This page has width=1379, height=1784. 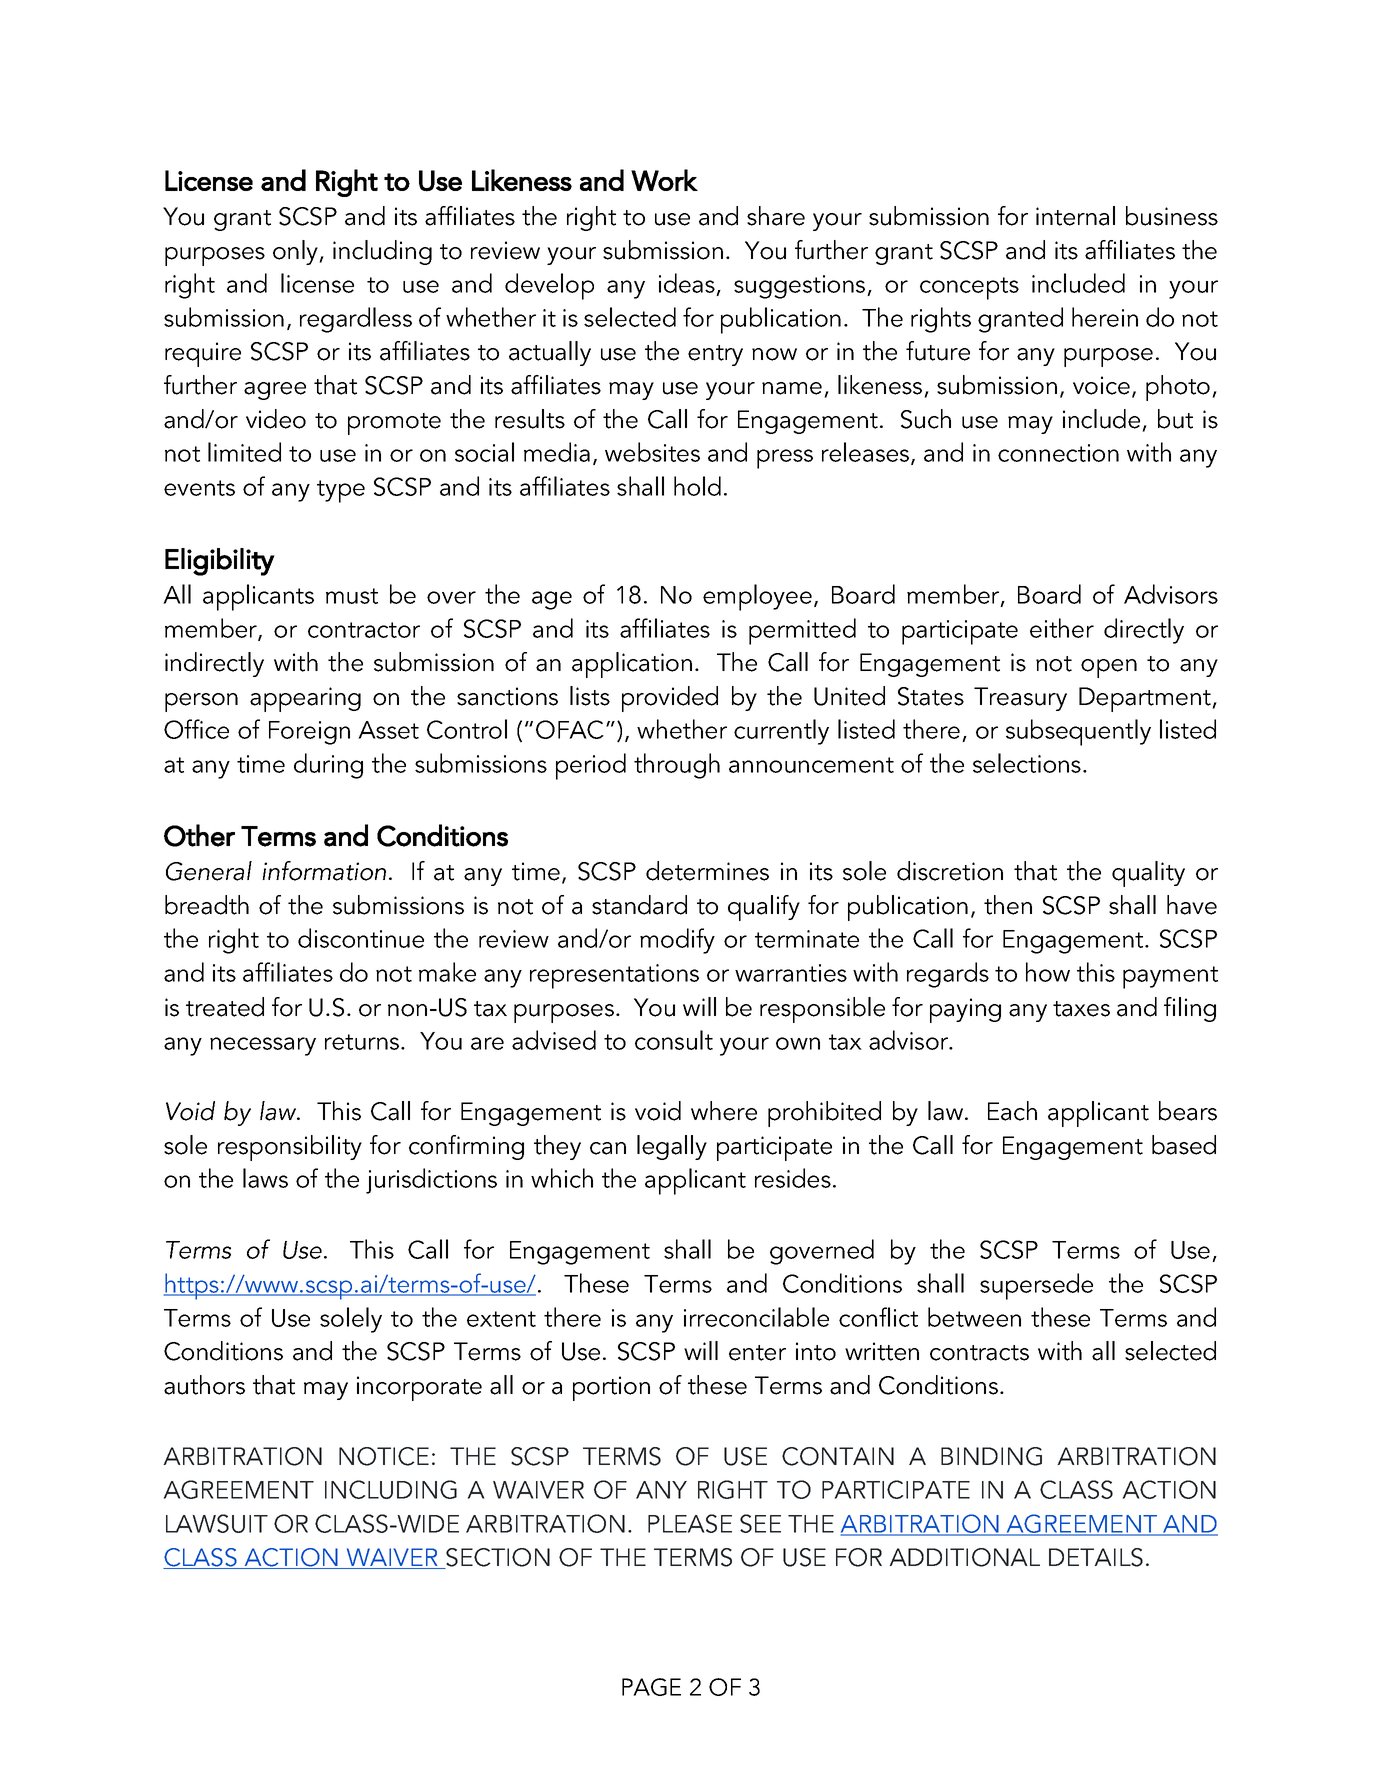 What do you see at coordinates (677, 941) in the page?
I see `modify` at bounding box center [677, 941].
